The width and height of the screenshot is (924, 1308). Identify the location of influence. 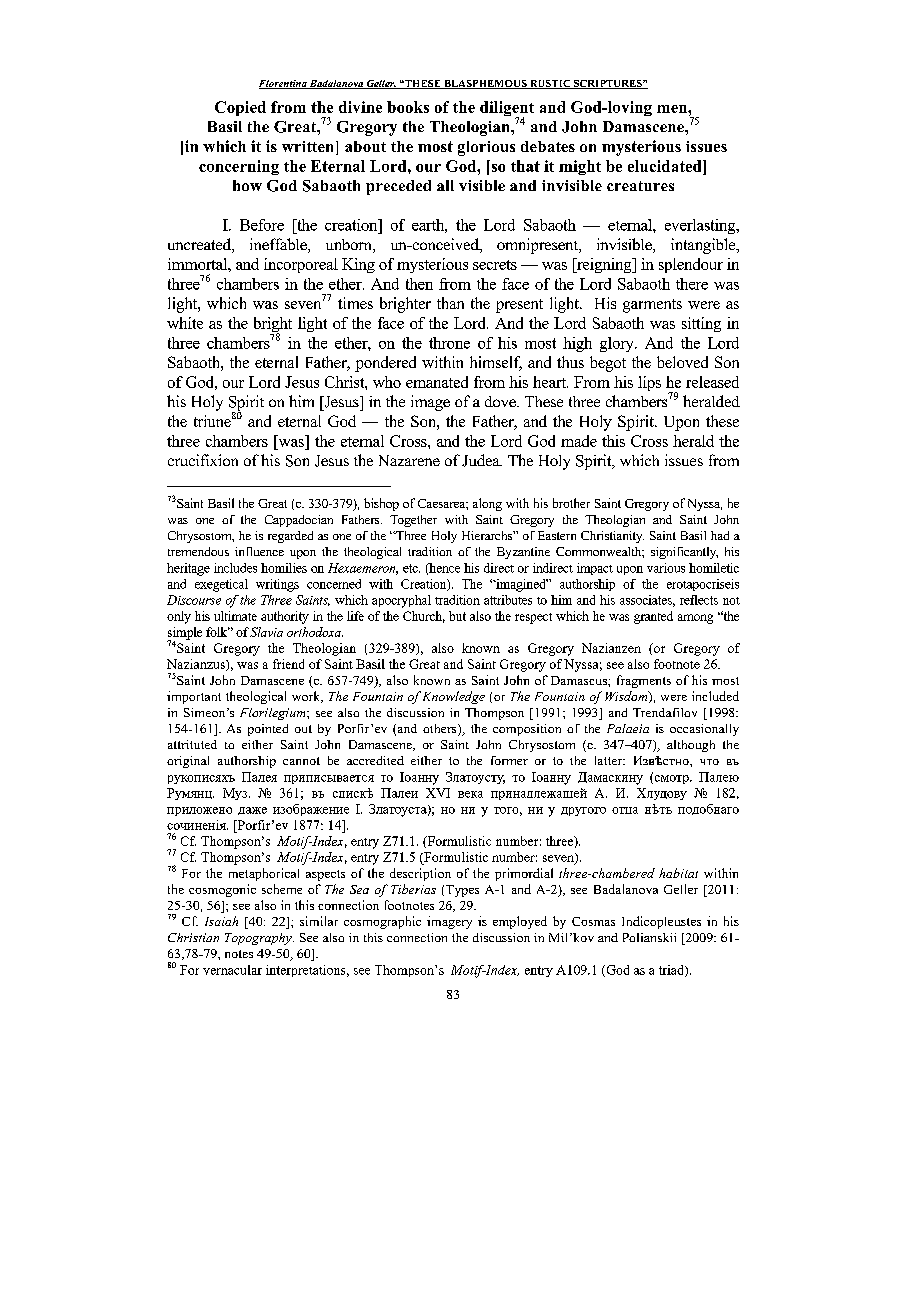
(259, 551).
